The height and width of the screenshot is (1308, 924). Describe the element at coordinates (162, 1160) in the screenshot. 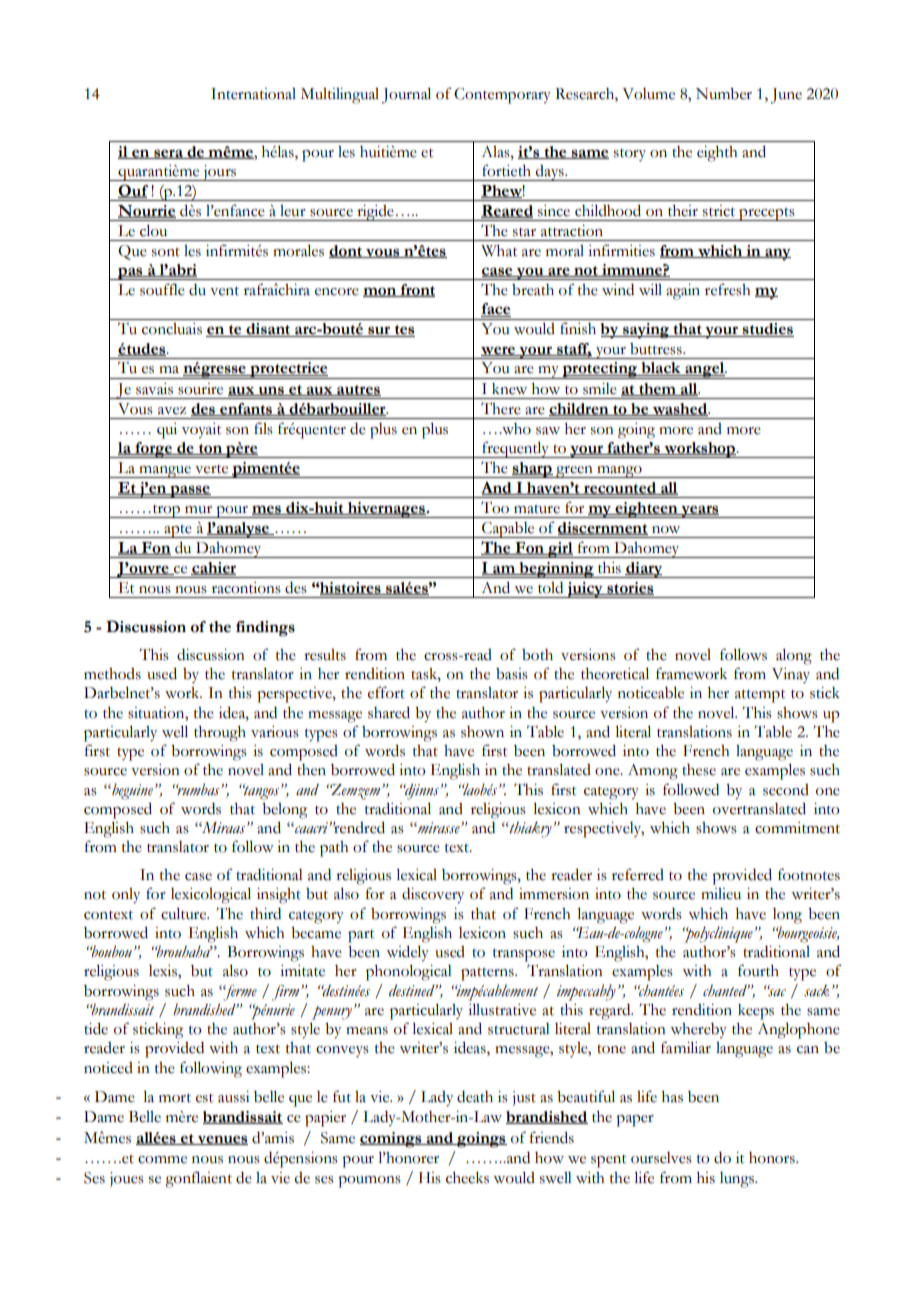

I see `comme` at that location.
